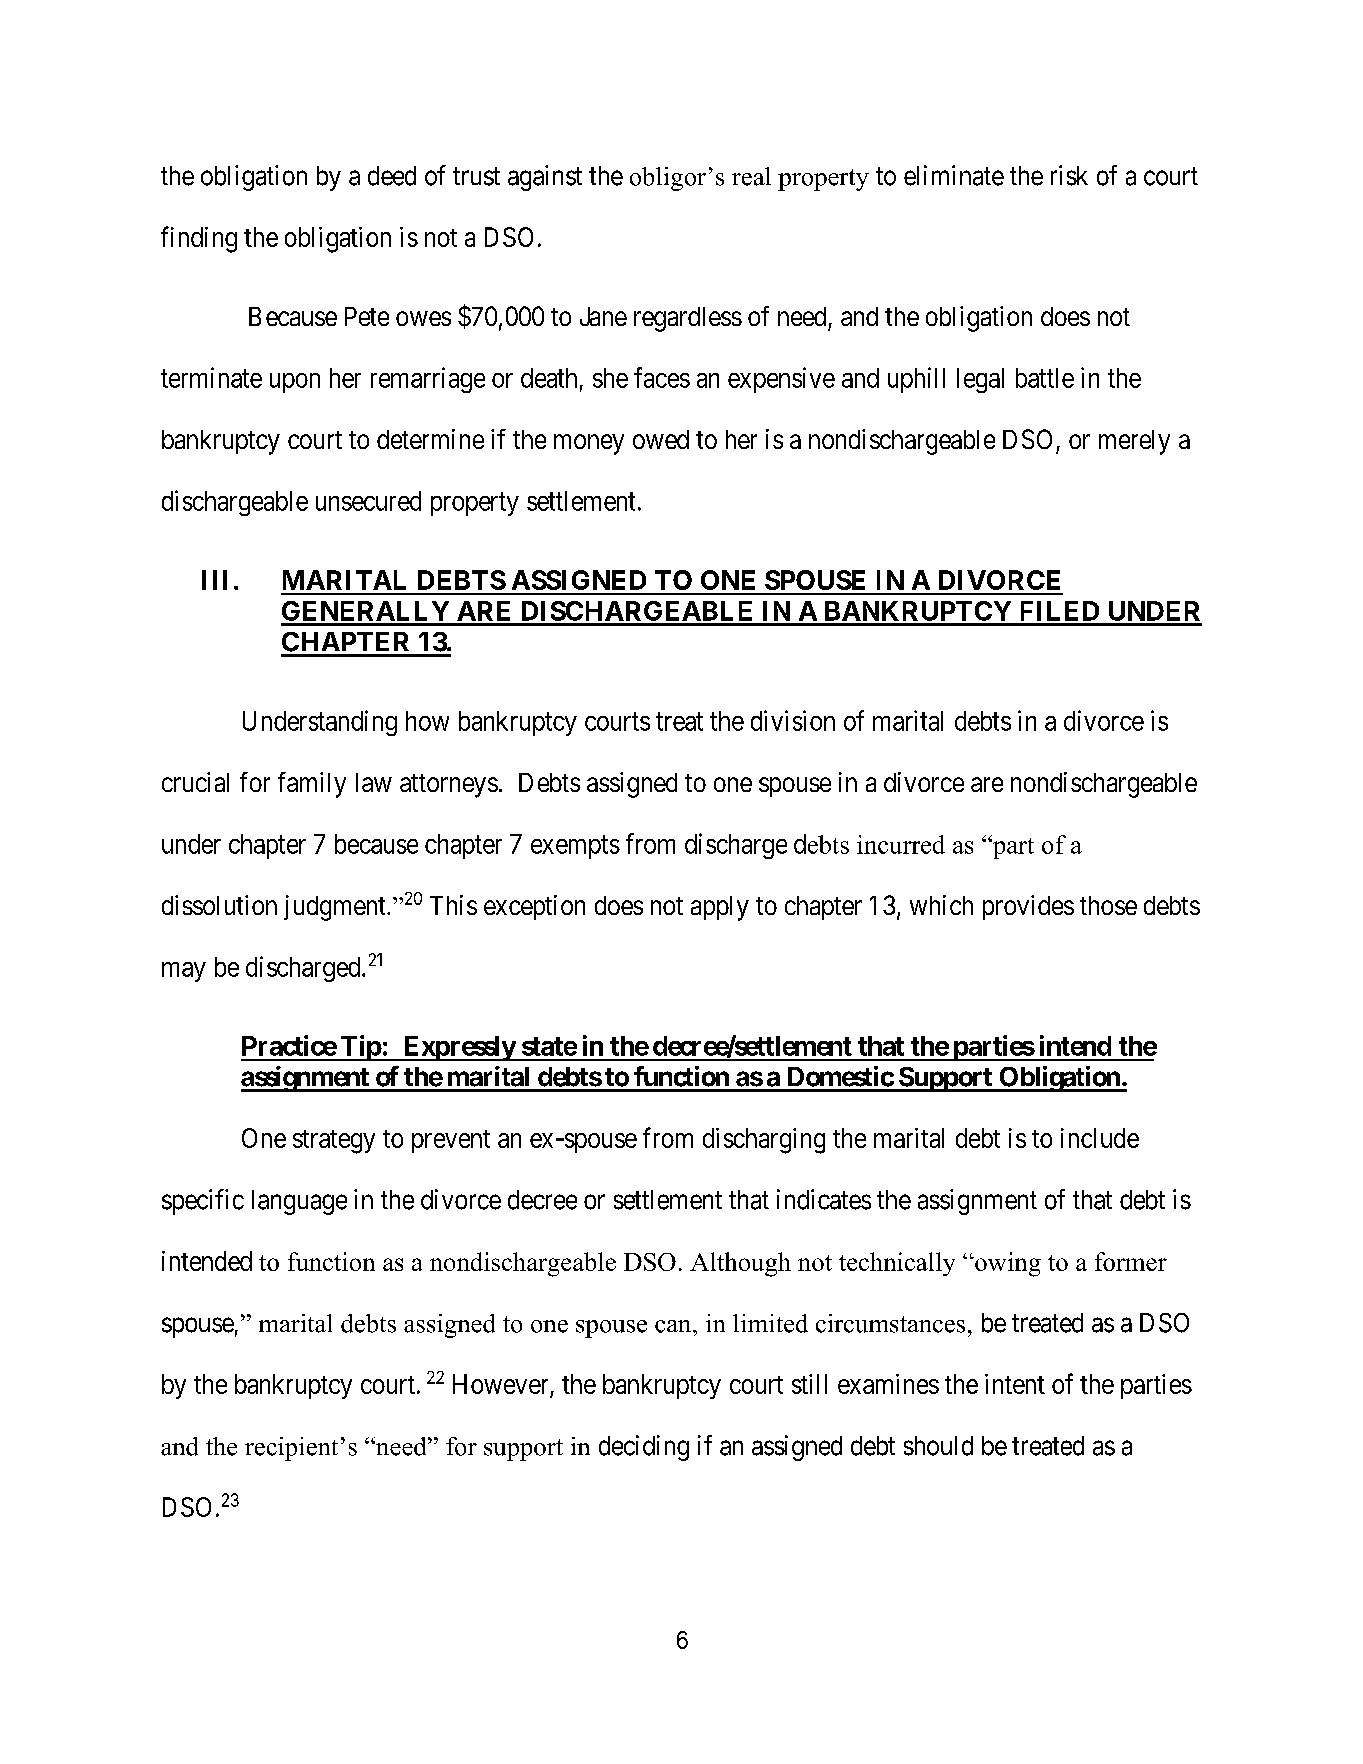 The height and width of the screenshot is (1764, 1363). Describe the element at coordinates (1134, 442) in the screenshot. I see `merely` at that location.
